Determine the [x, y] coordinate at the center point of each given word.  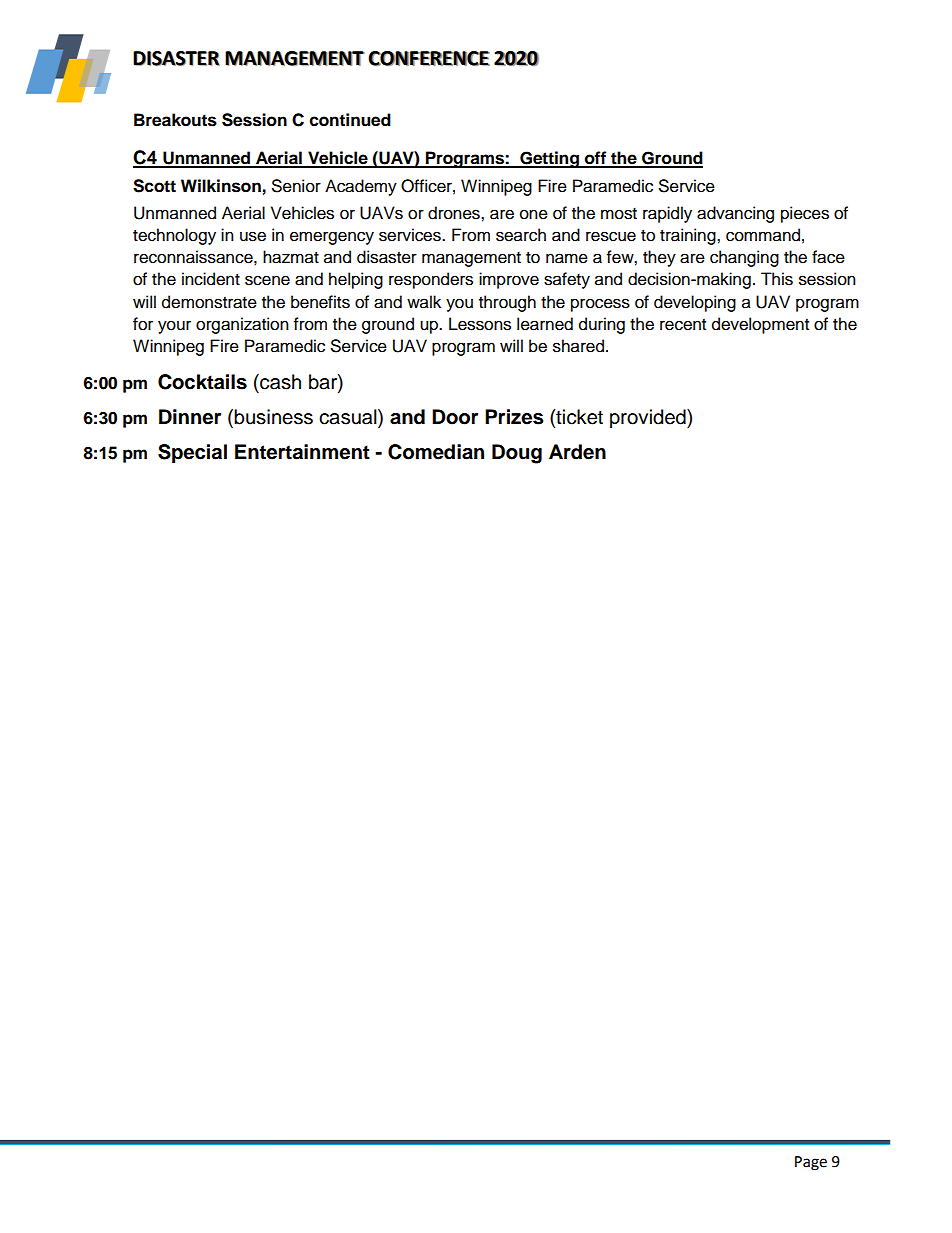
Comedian [436, 452]
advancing [735, 214]
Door [455, 417]
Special [192, 454]
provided [649, 418]
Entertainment [302, 452]
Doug [517, 454]
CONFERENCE [429, 58]
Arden [577, 452]
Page [811, 1163]
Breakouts [175, 120]
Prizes [514, 417]
